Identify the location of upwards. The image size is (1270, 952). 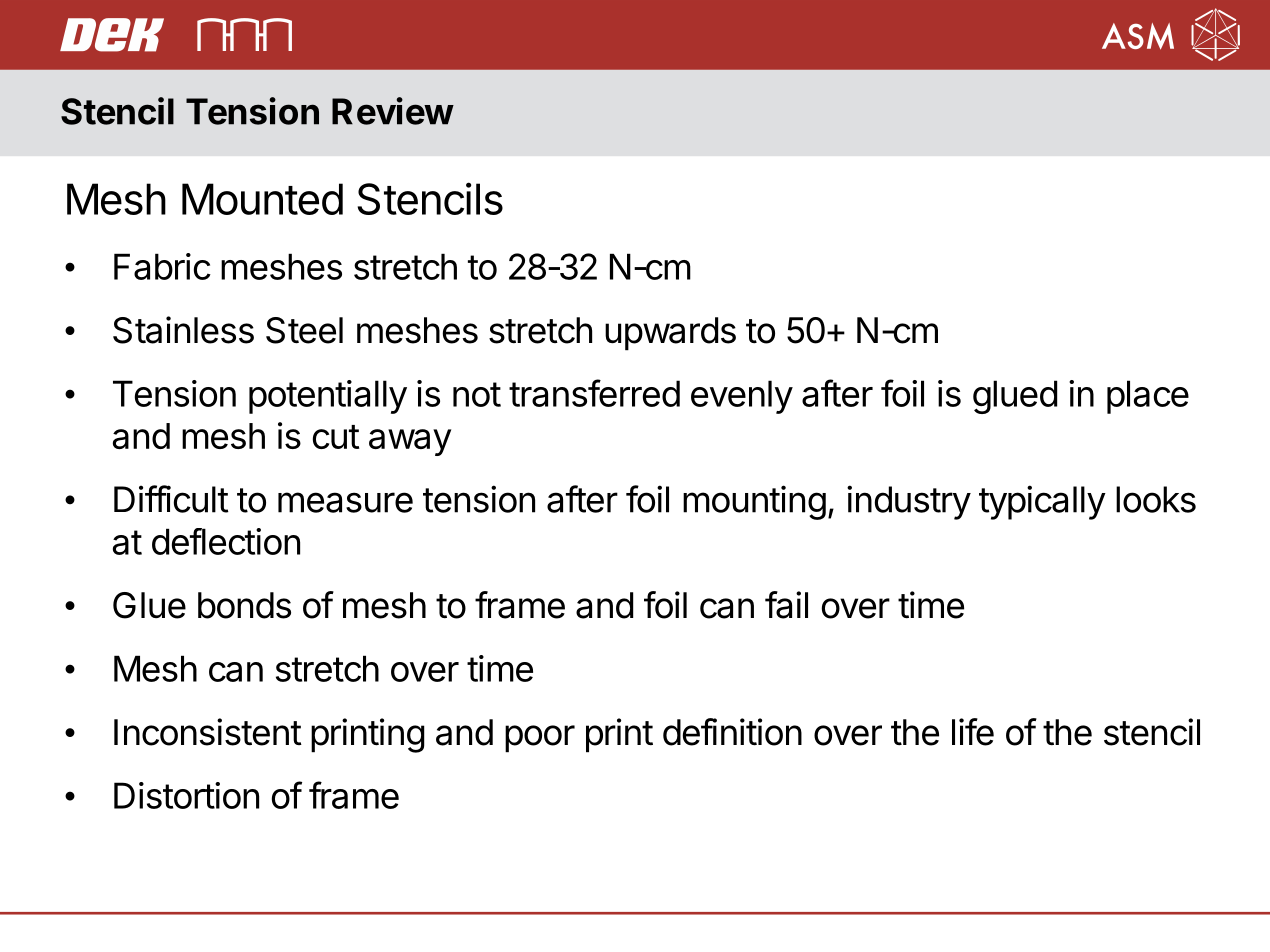
(670, 334).
